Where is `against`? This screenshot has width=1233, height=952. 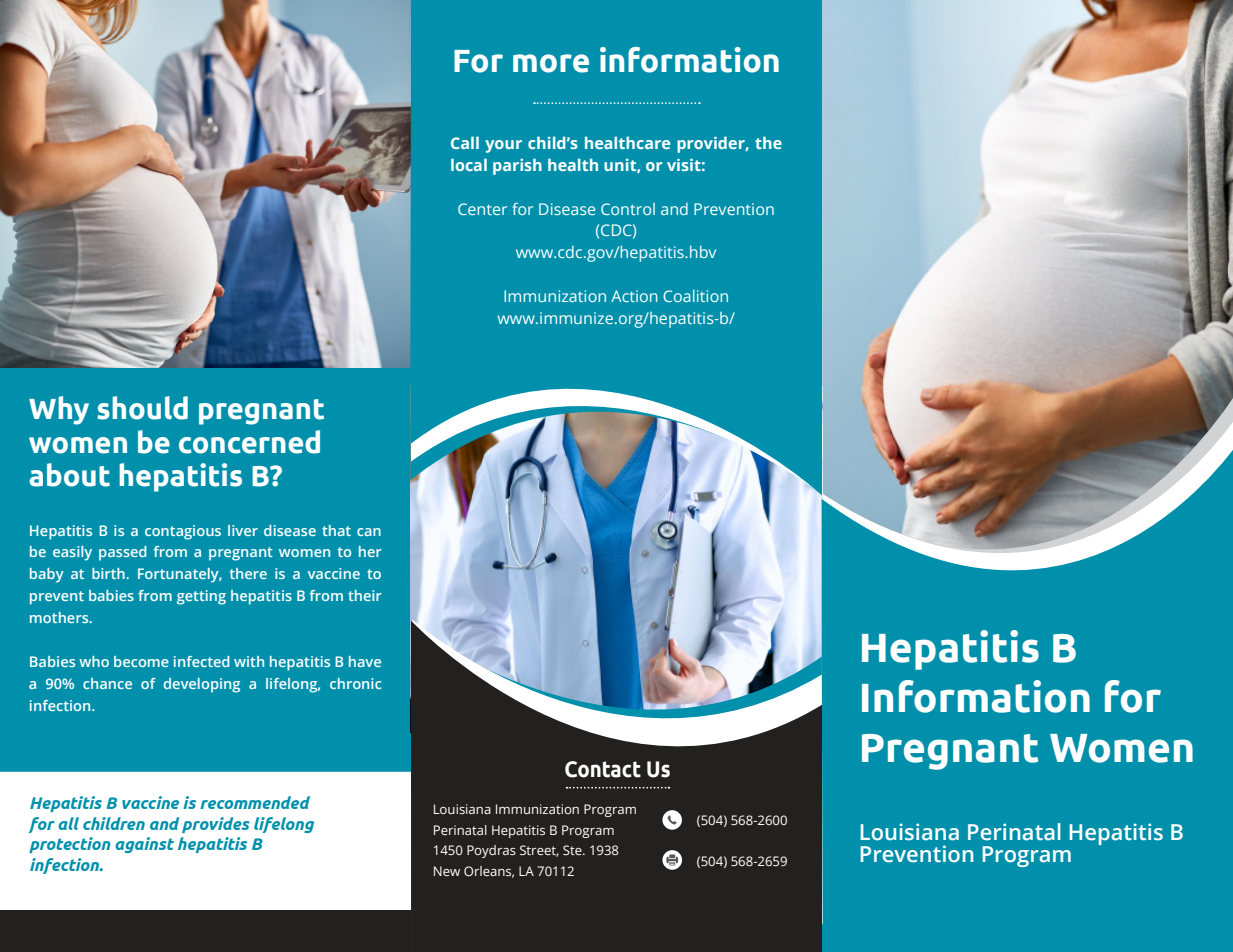 against is located at coordinates (144, 845).
